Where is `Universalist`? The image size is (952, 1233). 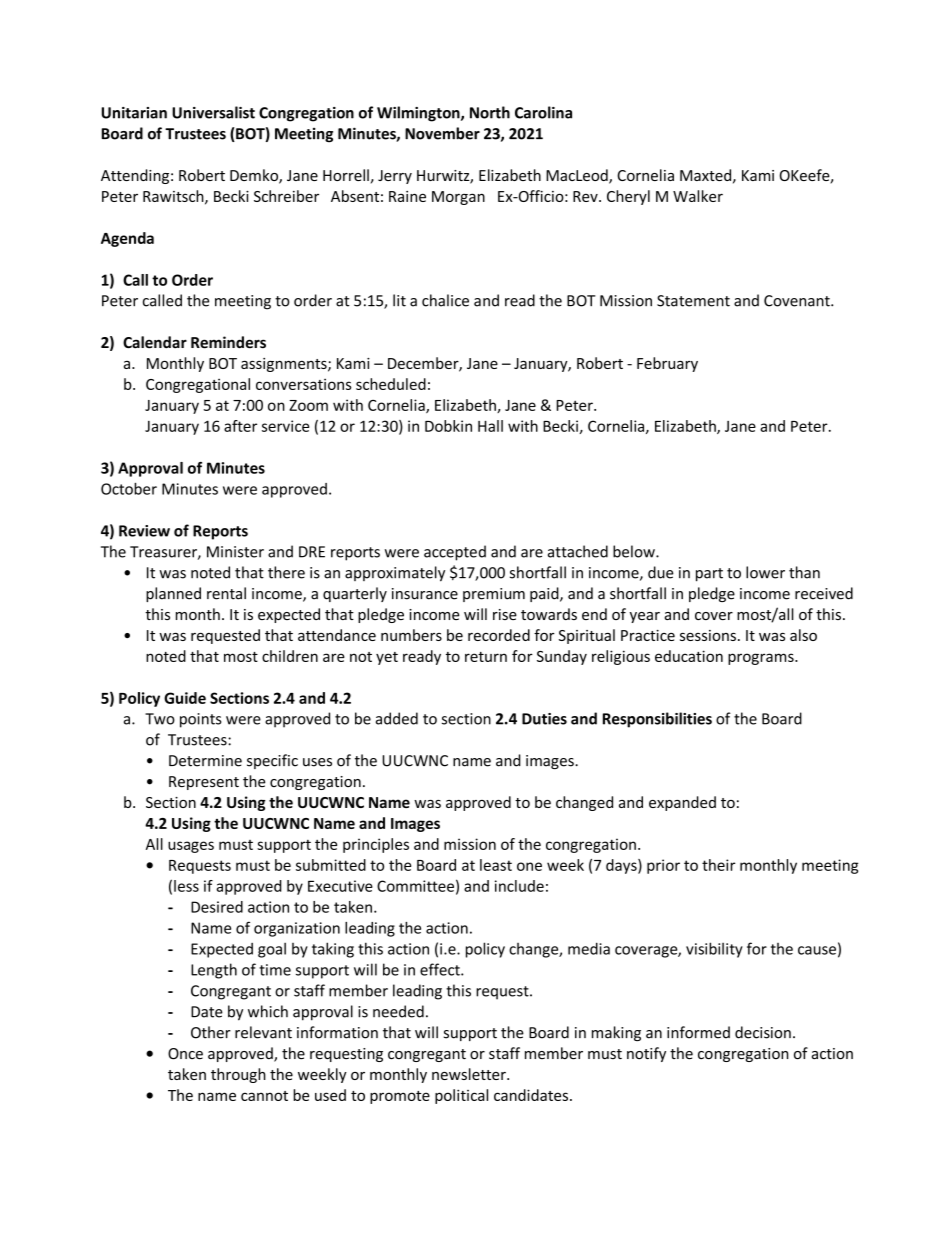 Universalist is located at coordinates (213, 112).
